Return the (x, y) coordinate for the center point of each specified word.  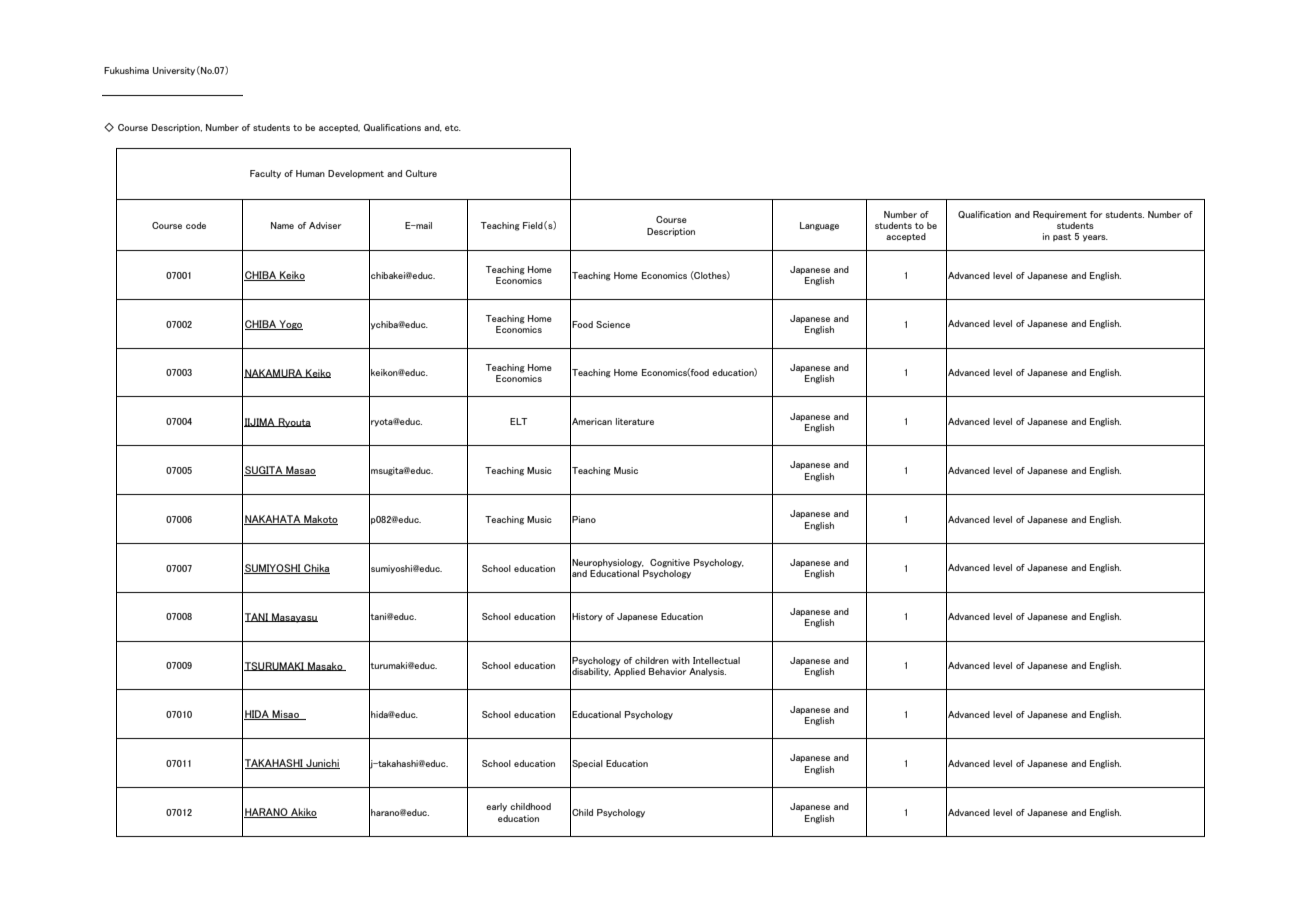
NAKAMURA (274, 373)
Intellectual (716, 660)
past (1062, 238)
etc (453, 128)
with (681, 660)
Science (613, 324)
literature (635, 421)
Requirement (1060, 215)
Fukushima (126, 70)
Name (282, 225)
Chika (316, 569)
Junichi (322, 764)
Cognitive (670, 563)
